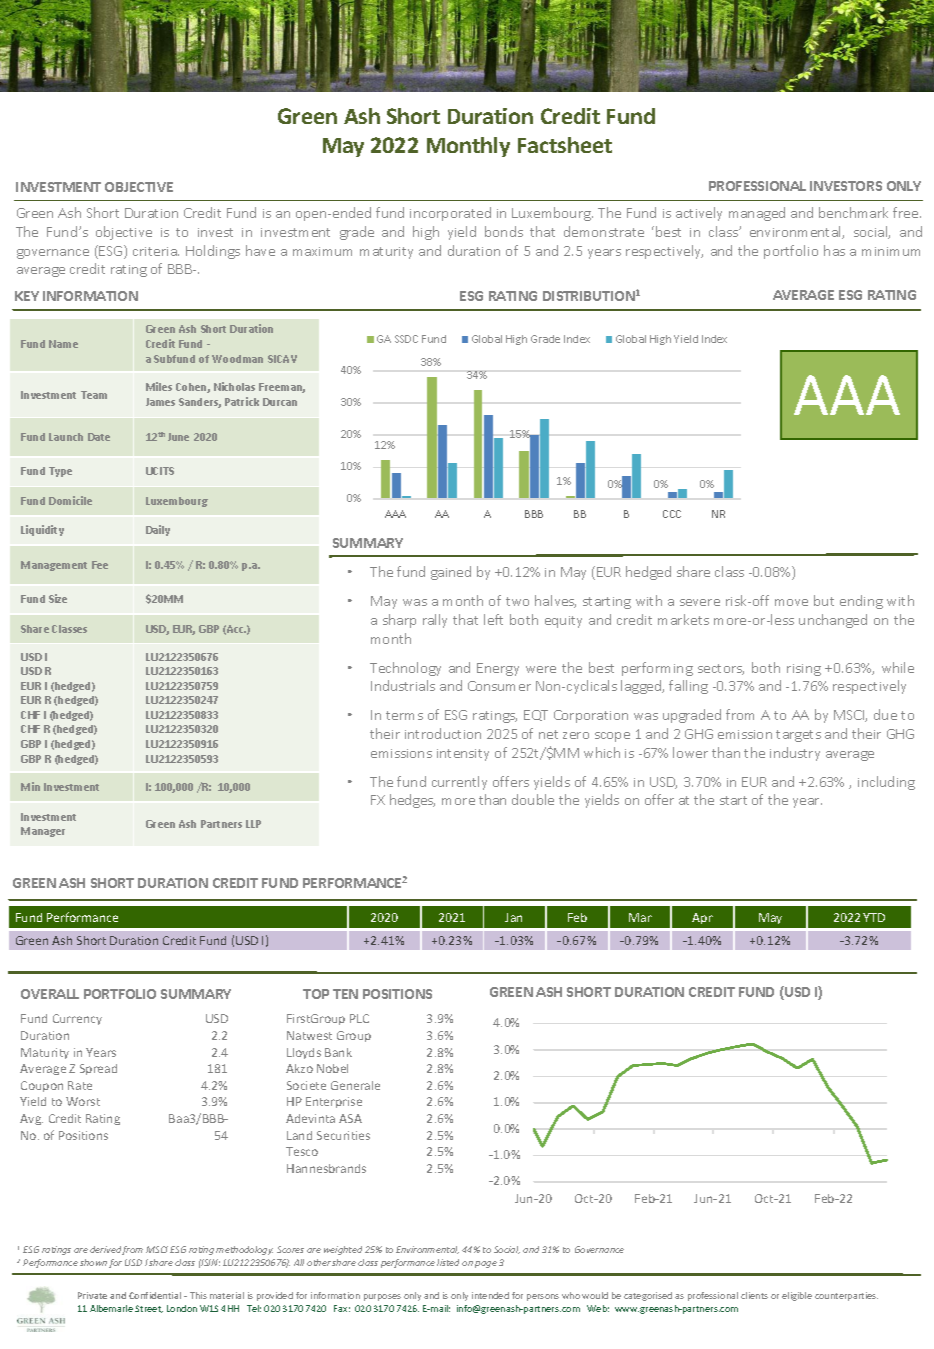 The image size is (934, 1349). I want to click on LLP, so click(253, 824).
